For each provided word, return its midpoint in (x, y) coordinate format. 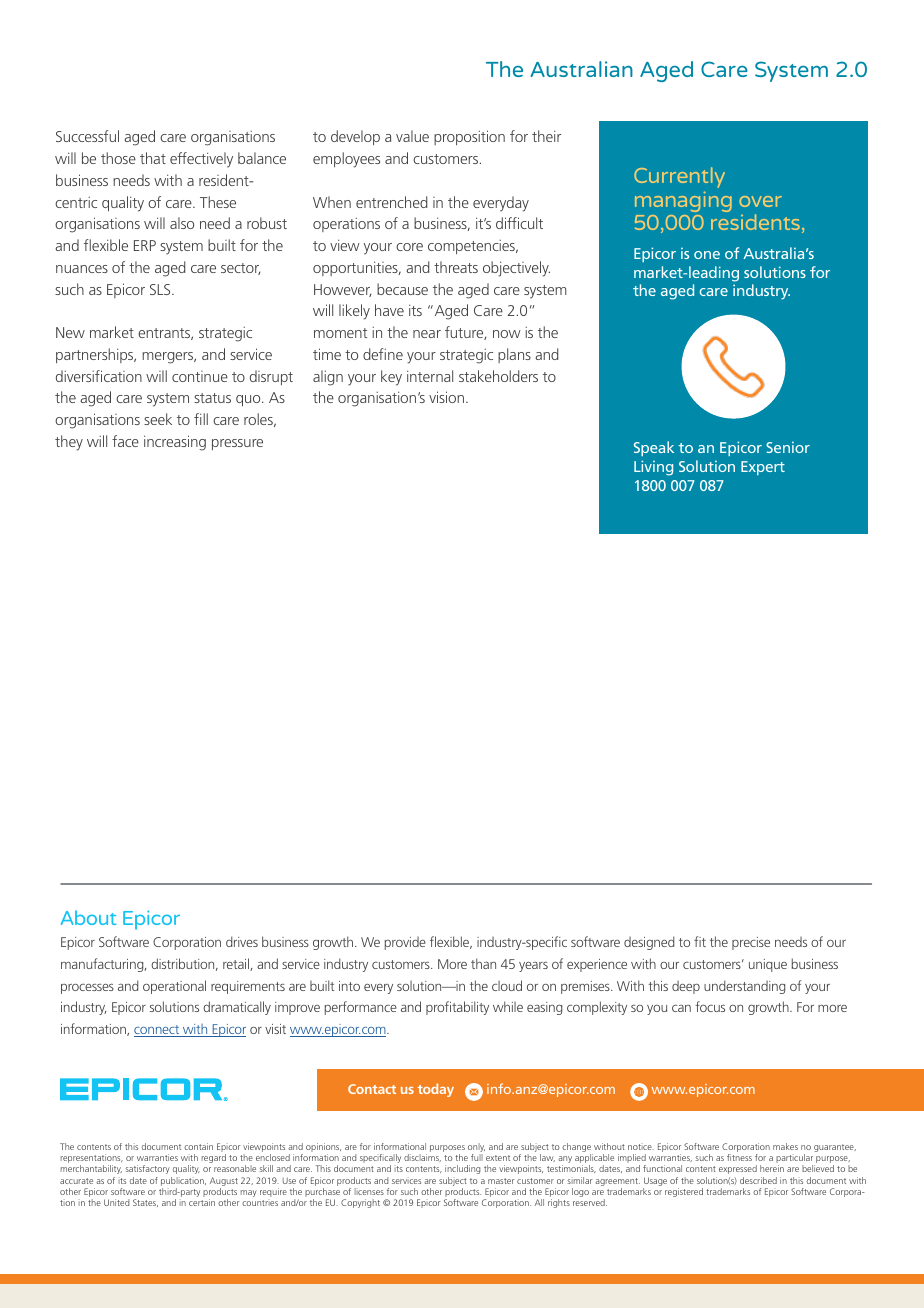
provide (405, 943)
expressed (738, 1169)
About (88, 917)
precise (751, 943)
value (412, 136)
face (125, 441)
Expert (763, 468)
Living (653, 468)
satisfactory (148, 1169)
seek (158, 419)
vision (446, 397)
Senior (788, 447)
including (462, 1169)
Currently (679, 179)
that (153, 158)
